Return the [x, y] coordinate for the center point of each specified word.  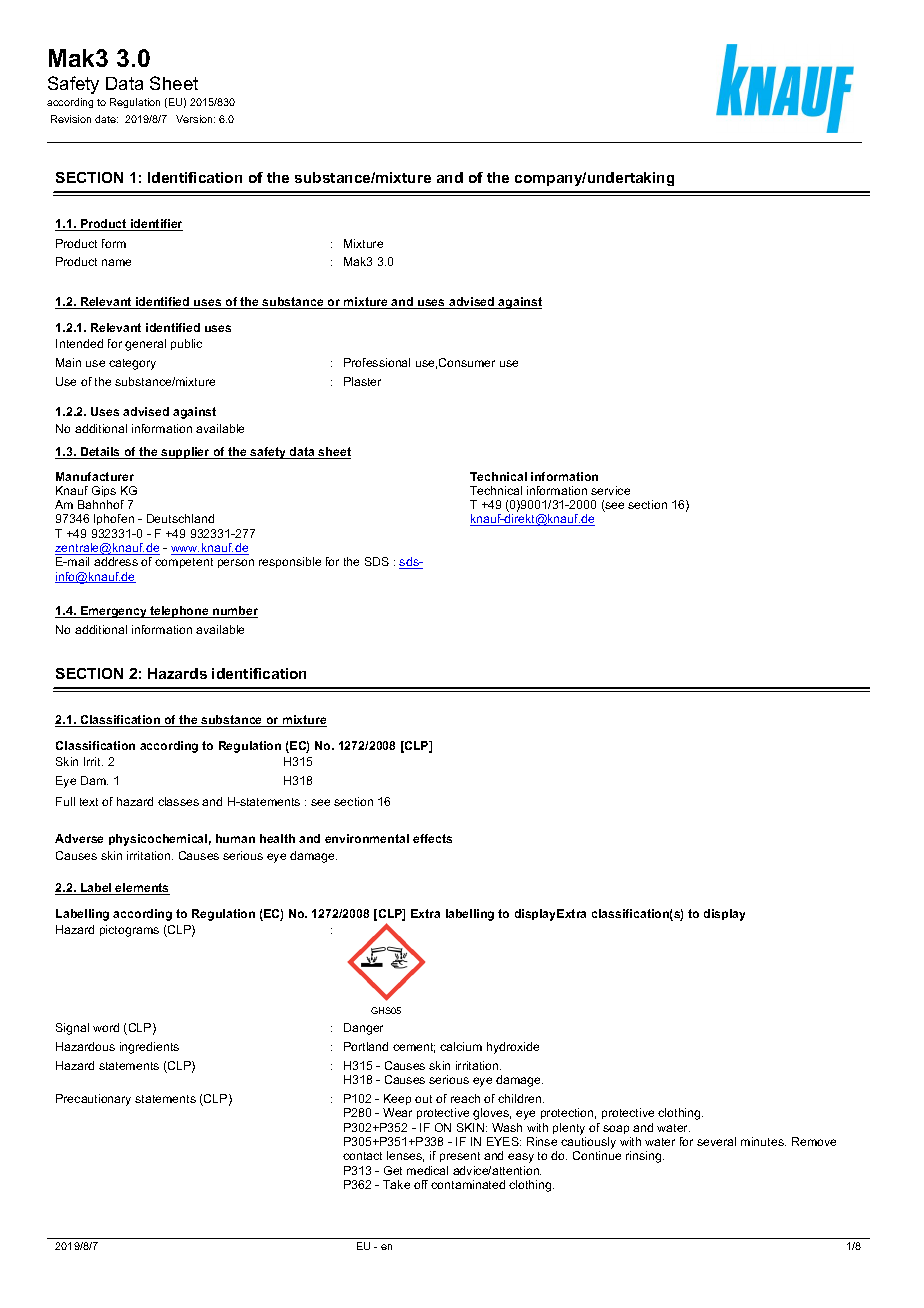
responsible [290, 562]
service [610, 490]
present [460, 1157]
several [716, 1141]
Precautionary [93, 1100]
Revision [71, 119]
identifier [156, 225]
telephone [179, 612]
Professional [377, 362]
